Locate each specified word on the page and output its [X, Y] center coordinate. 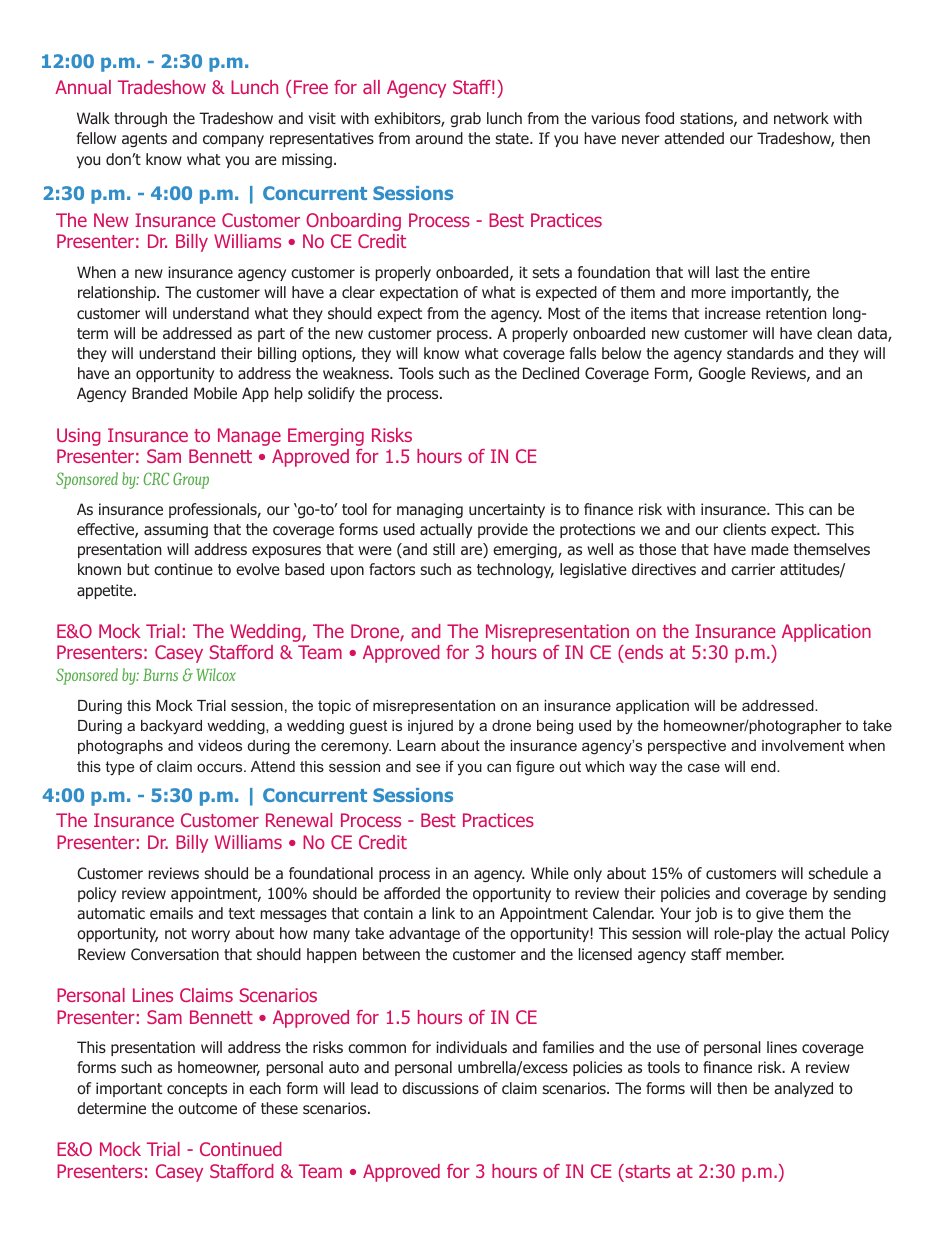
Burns [160, 674]
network [801, 118]
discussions [440, 1088]
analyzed [803, 1089]
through [140, 119]
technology [515, 570]
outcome [207, 1109]
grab [465, 119]
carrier [753, 569]
